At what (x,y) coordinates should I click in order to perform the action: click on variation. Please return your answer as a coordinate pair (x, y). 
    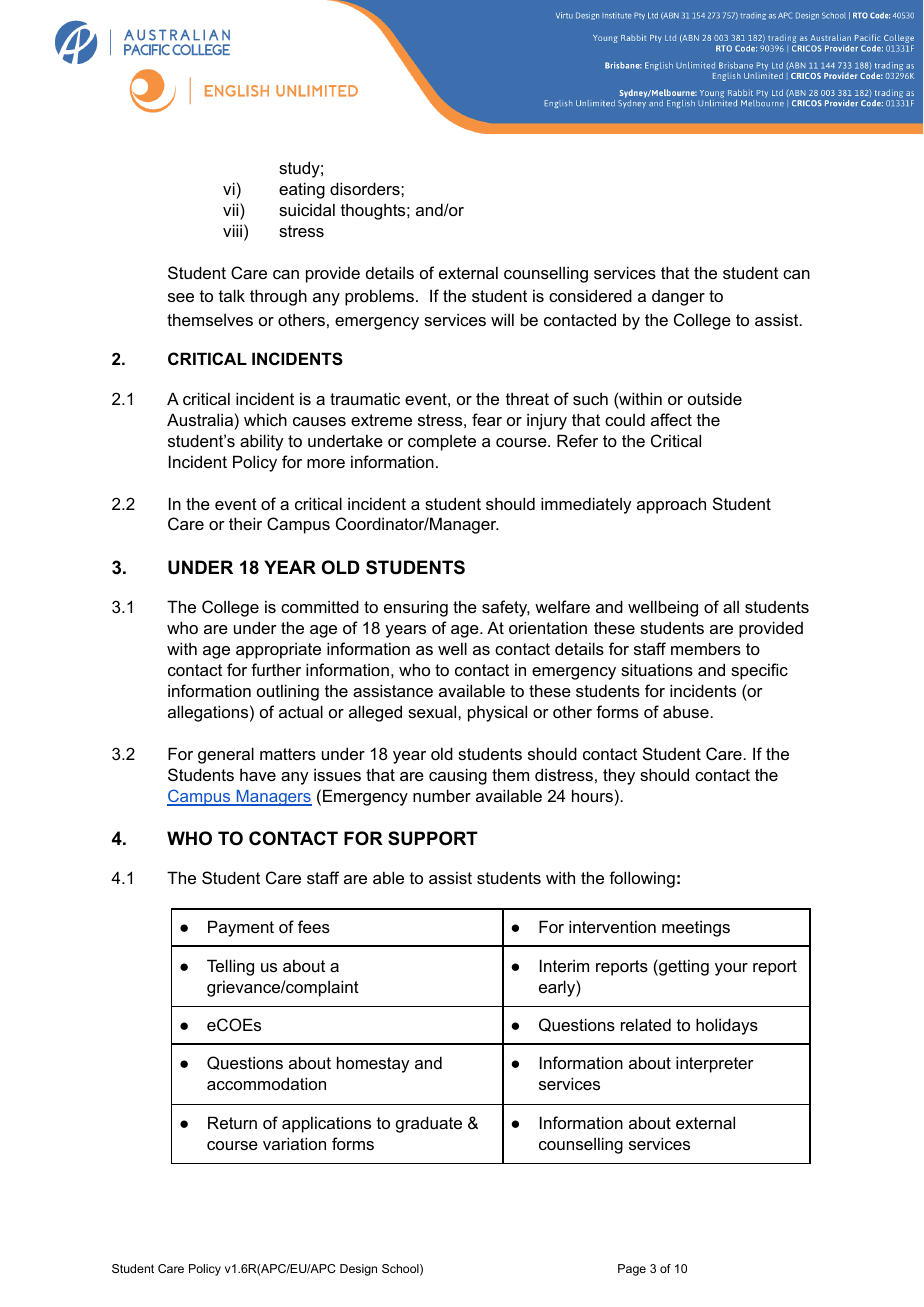
    Looking at the image, I should click on (294, 1143).
